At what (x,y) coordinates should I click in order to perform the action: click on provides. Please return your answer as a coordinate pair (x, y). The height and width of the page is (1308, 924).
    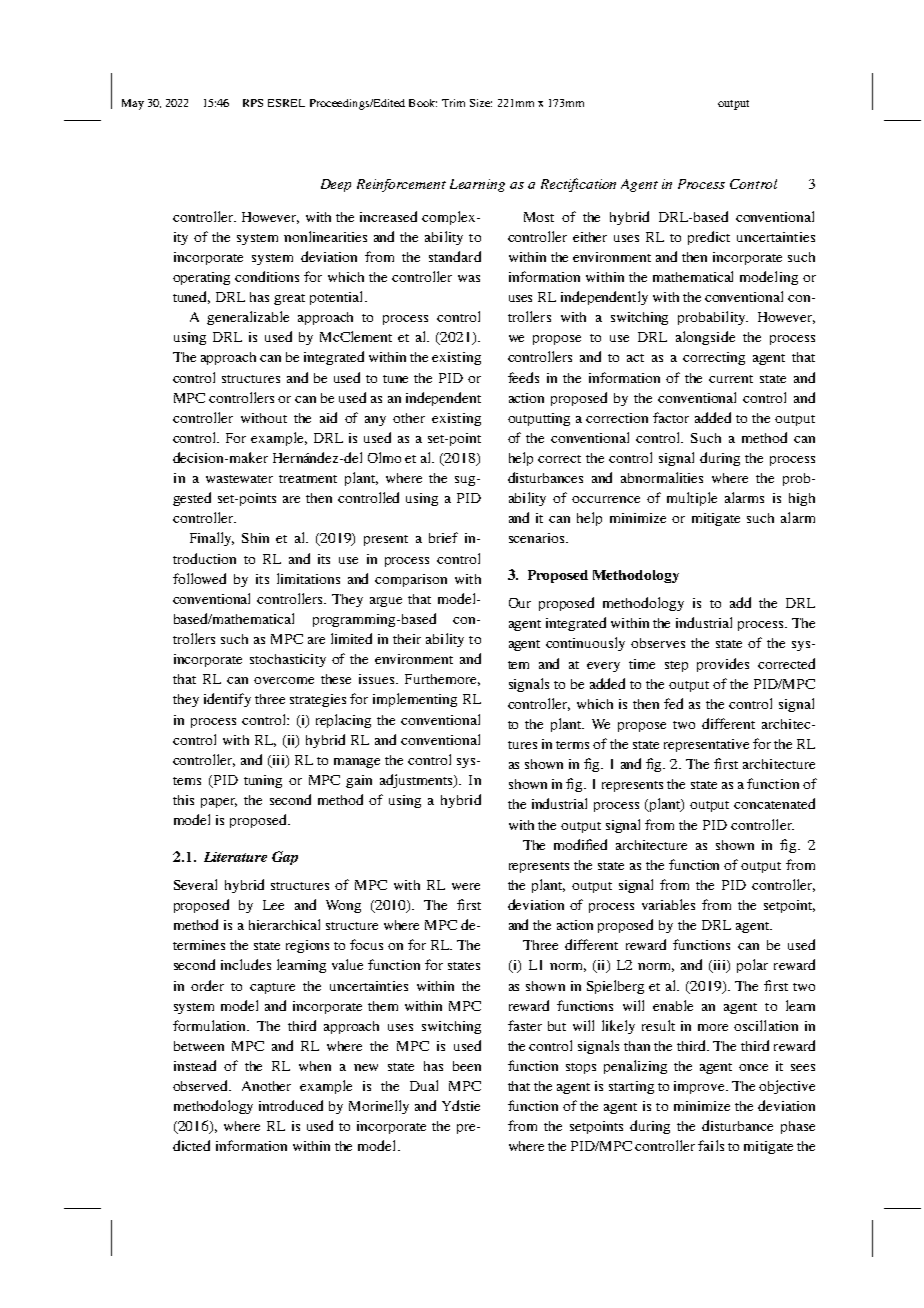
    Looking at the image, I should click on (723, 665).
